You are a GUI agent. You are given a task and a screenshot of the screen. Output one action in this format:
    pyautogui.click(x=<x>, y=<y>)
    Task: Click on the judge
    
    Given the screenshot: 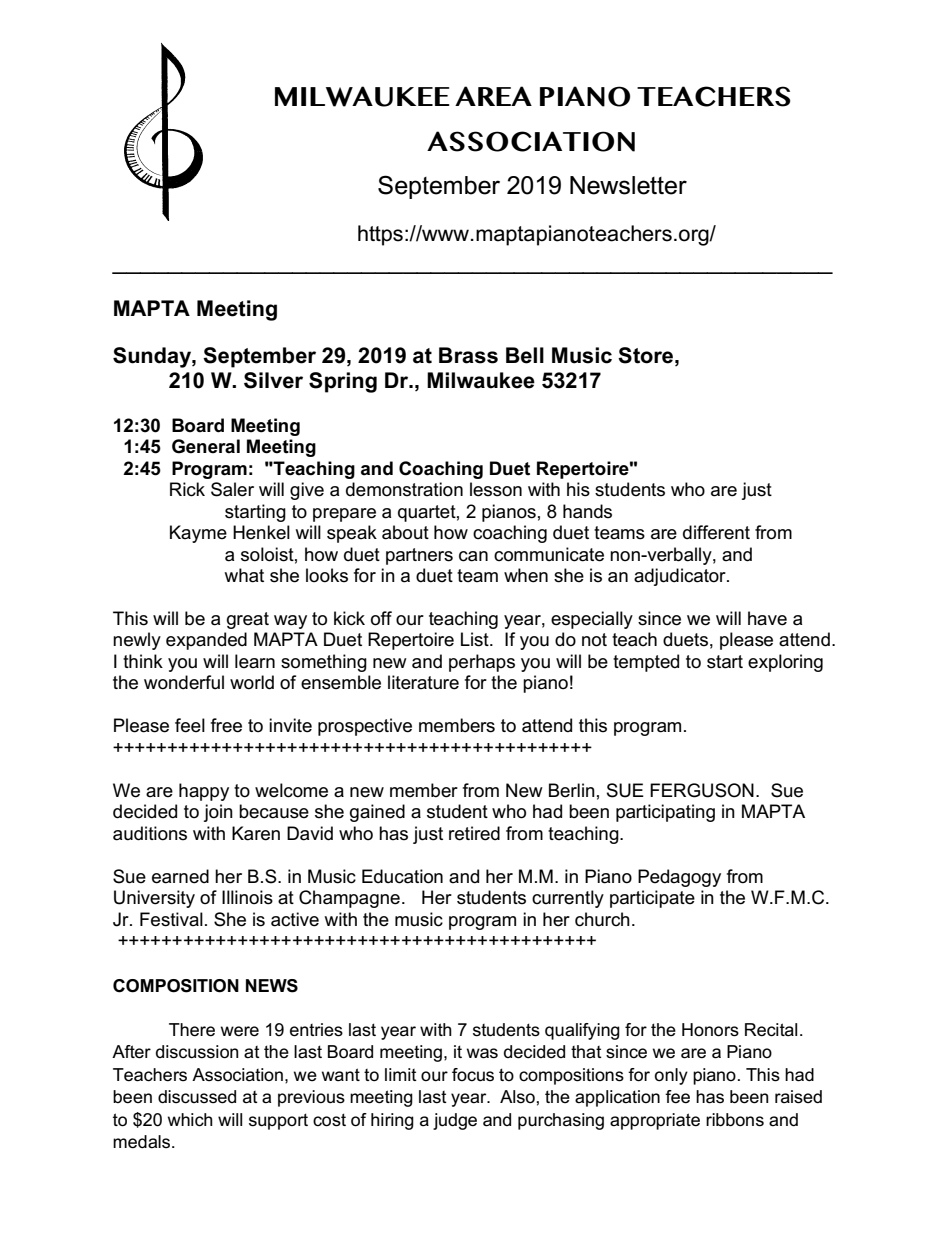 What is the action you would take?
    pyautogui.click(x=455, y=1121)
